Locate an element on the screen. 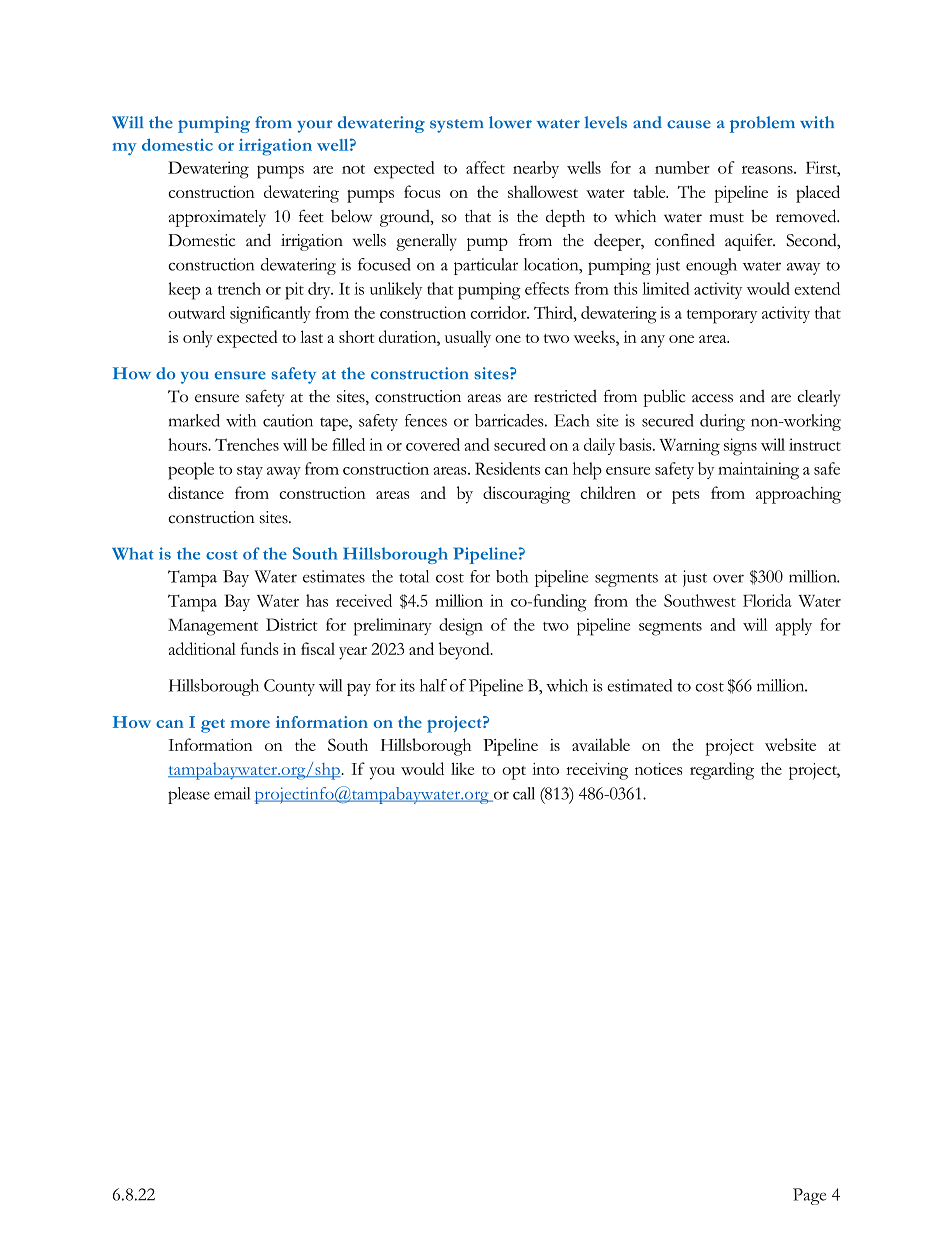 The width and height of the screenshot is (952, 1233). approximately is located at coordinates (217, 218).
